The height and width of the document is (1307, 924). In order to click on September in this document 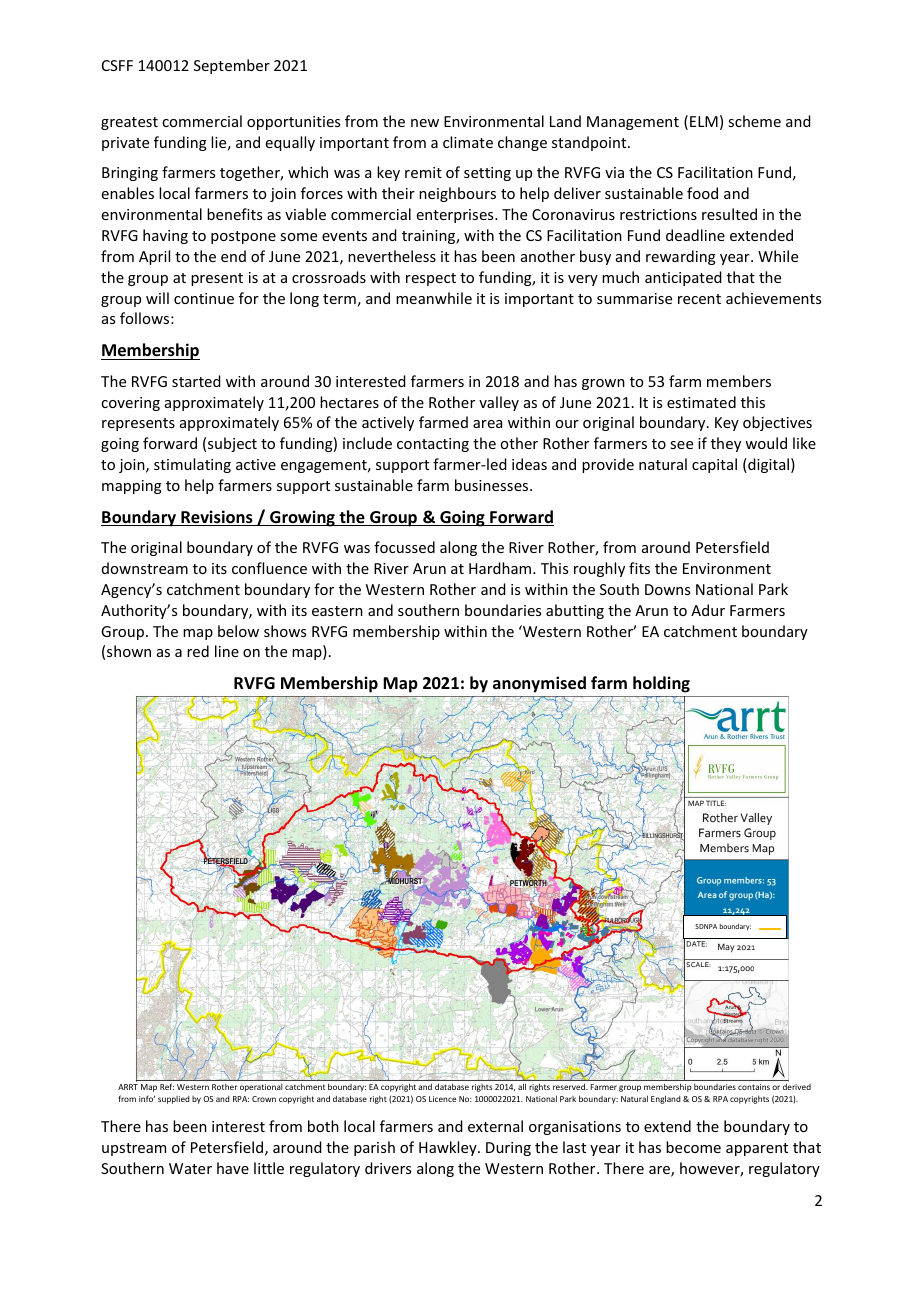, I will do `click(232, 66)`.
